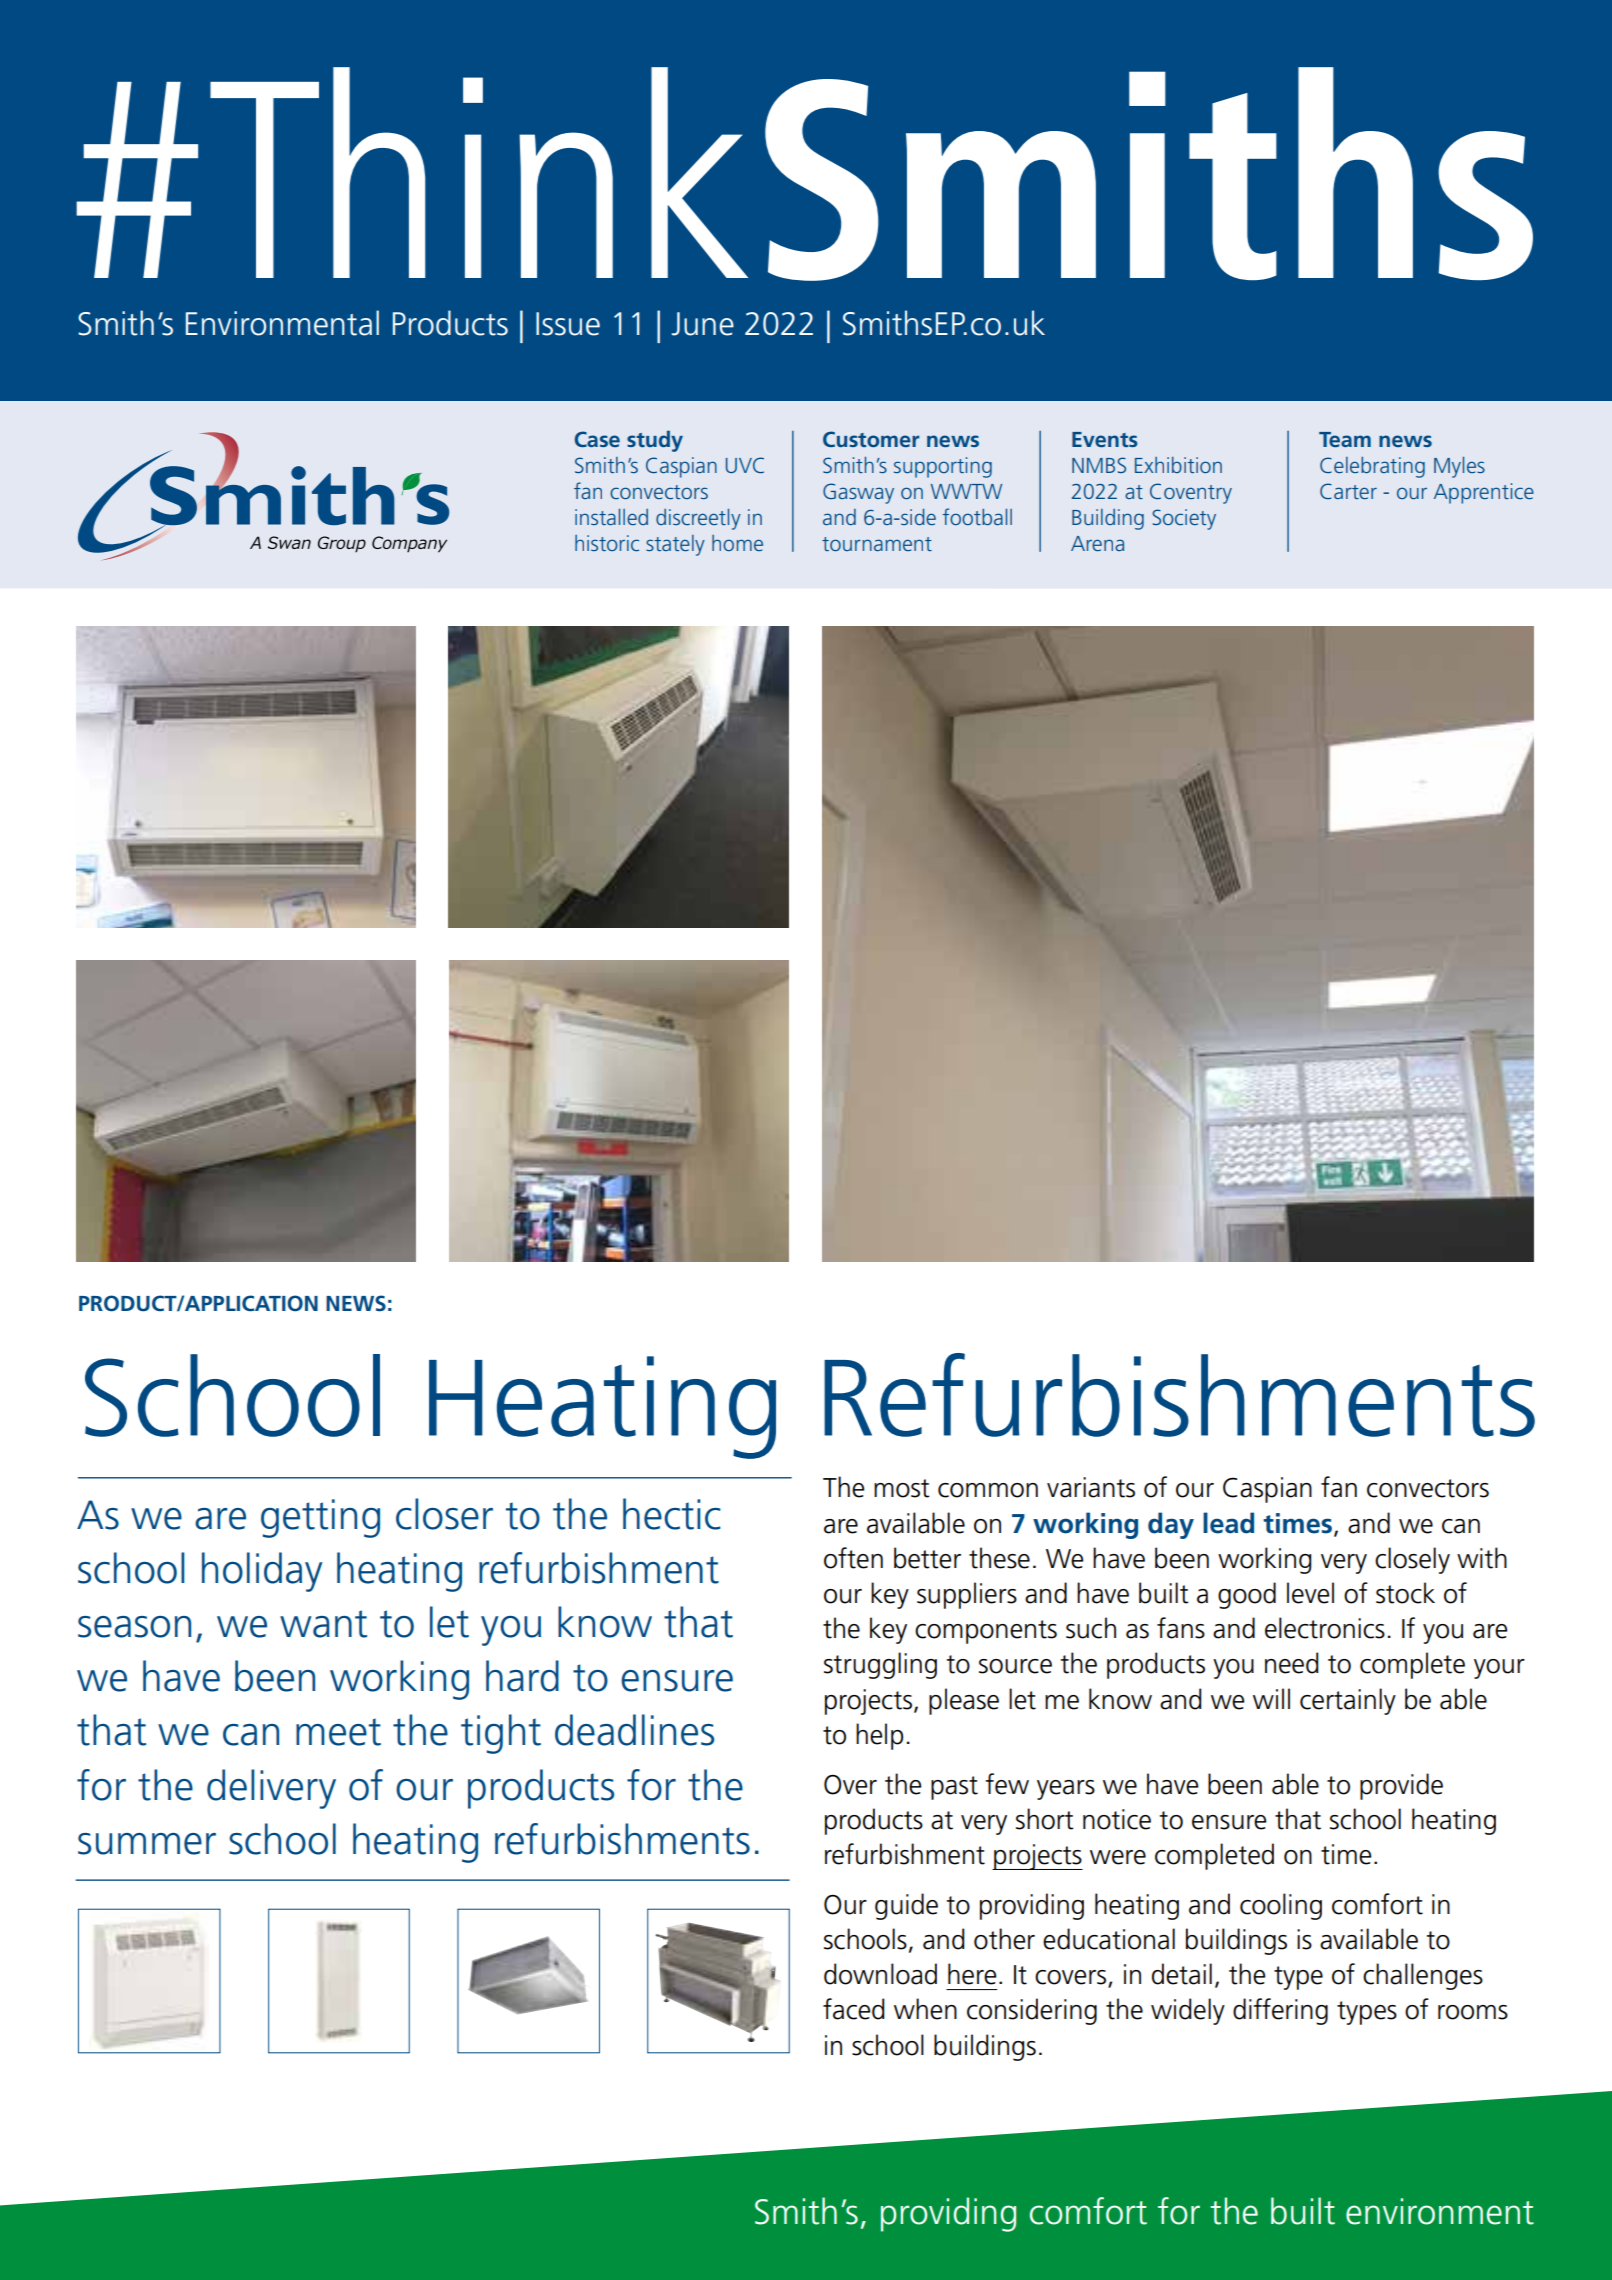  I want to click on Team, so click(1345, 439).
